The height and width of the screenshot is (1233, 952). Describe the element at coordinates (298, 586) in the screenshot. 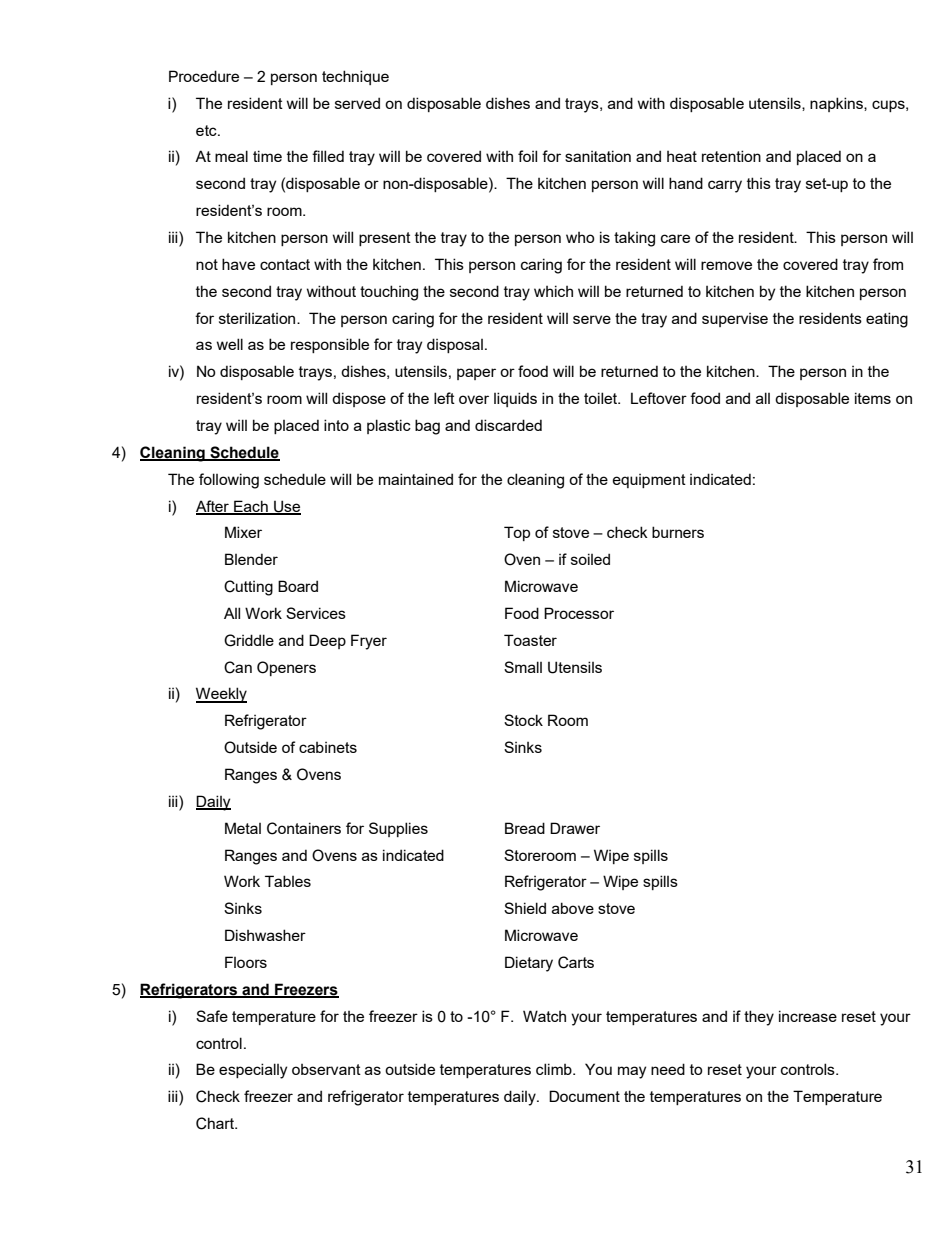

I see `Board` at that location.
